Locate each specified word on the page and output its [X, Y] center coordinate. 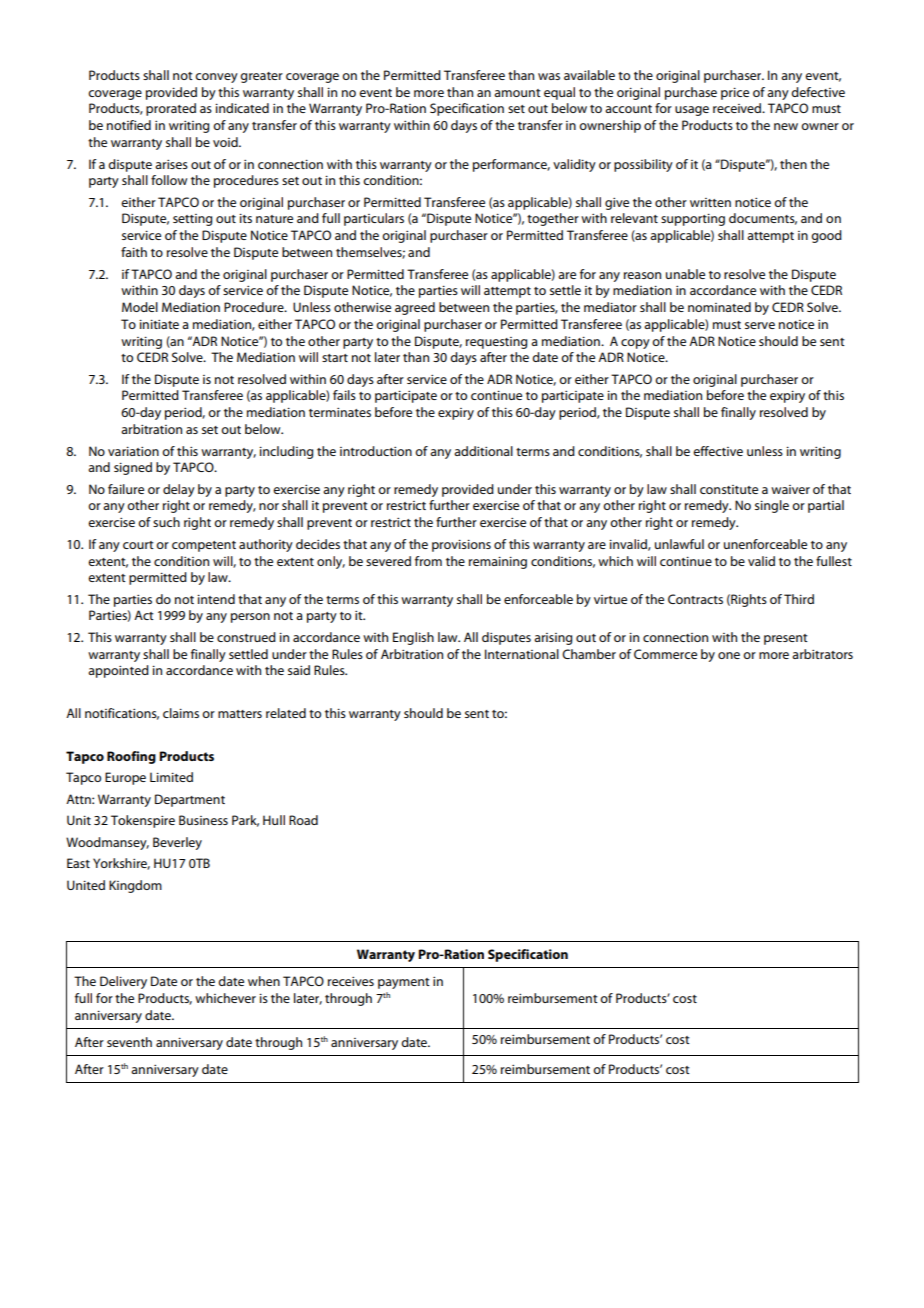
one [729, 655]
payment [404, 983]
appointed [118, 671]
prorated [171, 109]
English [413, 638]
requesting [496, 343]
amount [517, 93]
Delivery [123, 982]
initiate [159, 324]
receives [351, 981]
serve [760, 325]
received [738, 108]
